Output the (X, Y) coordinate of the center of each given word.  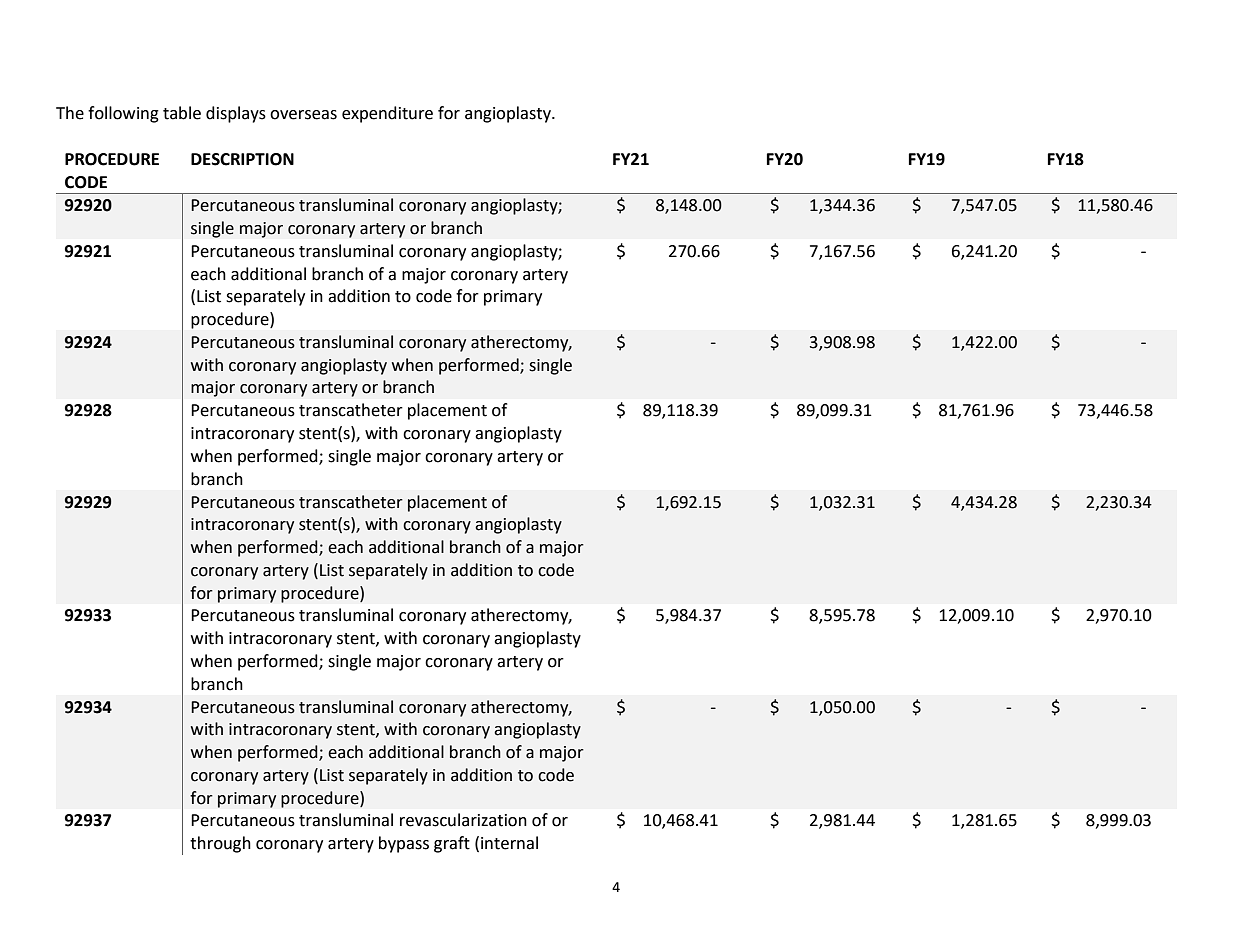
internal (509, 843)
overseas (303, 115)
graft (452, 844)
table (182, 113)
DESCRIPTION (242, 159)
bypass (404, 844)
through (220, 844)
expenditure (387, 114)
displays (236, 114)
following (123, 114)
